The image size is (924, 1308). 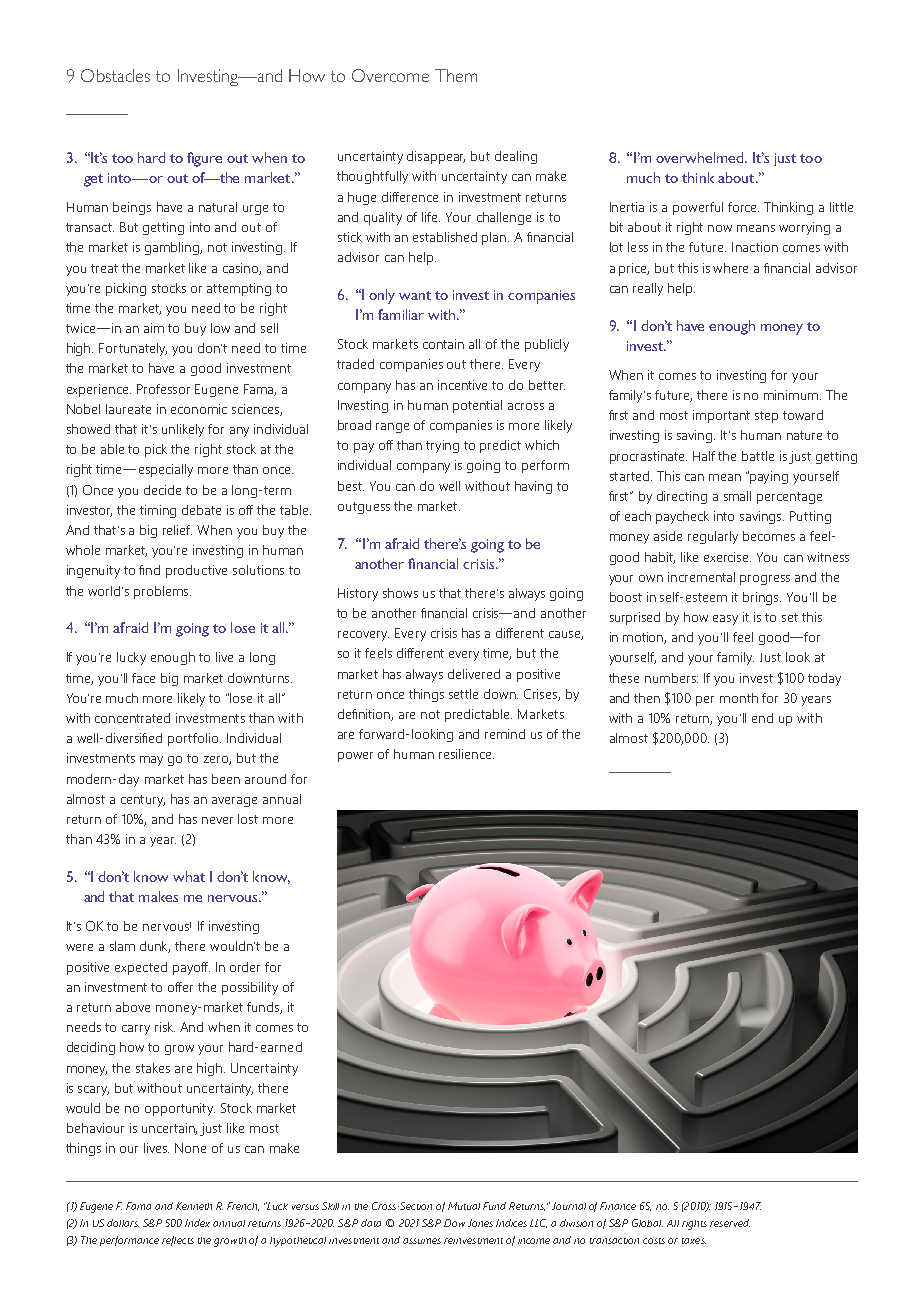 I want to click on end, so click(x=762, y=718).
